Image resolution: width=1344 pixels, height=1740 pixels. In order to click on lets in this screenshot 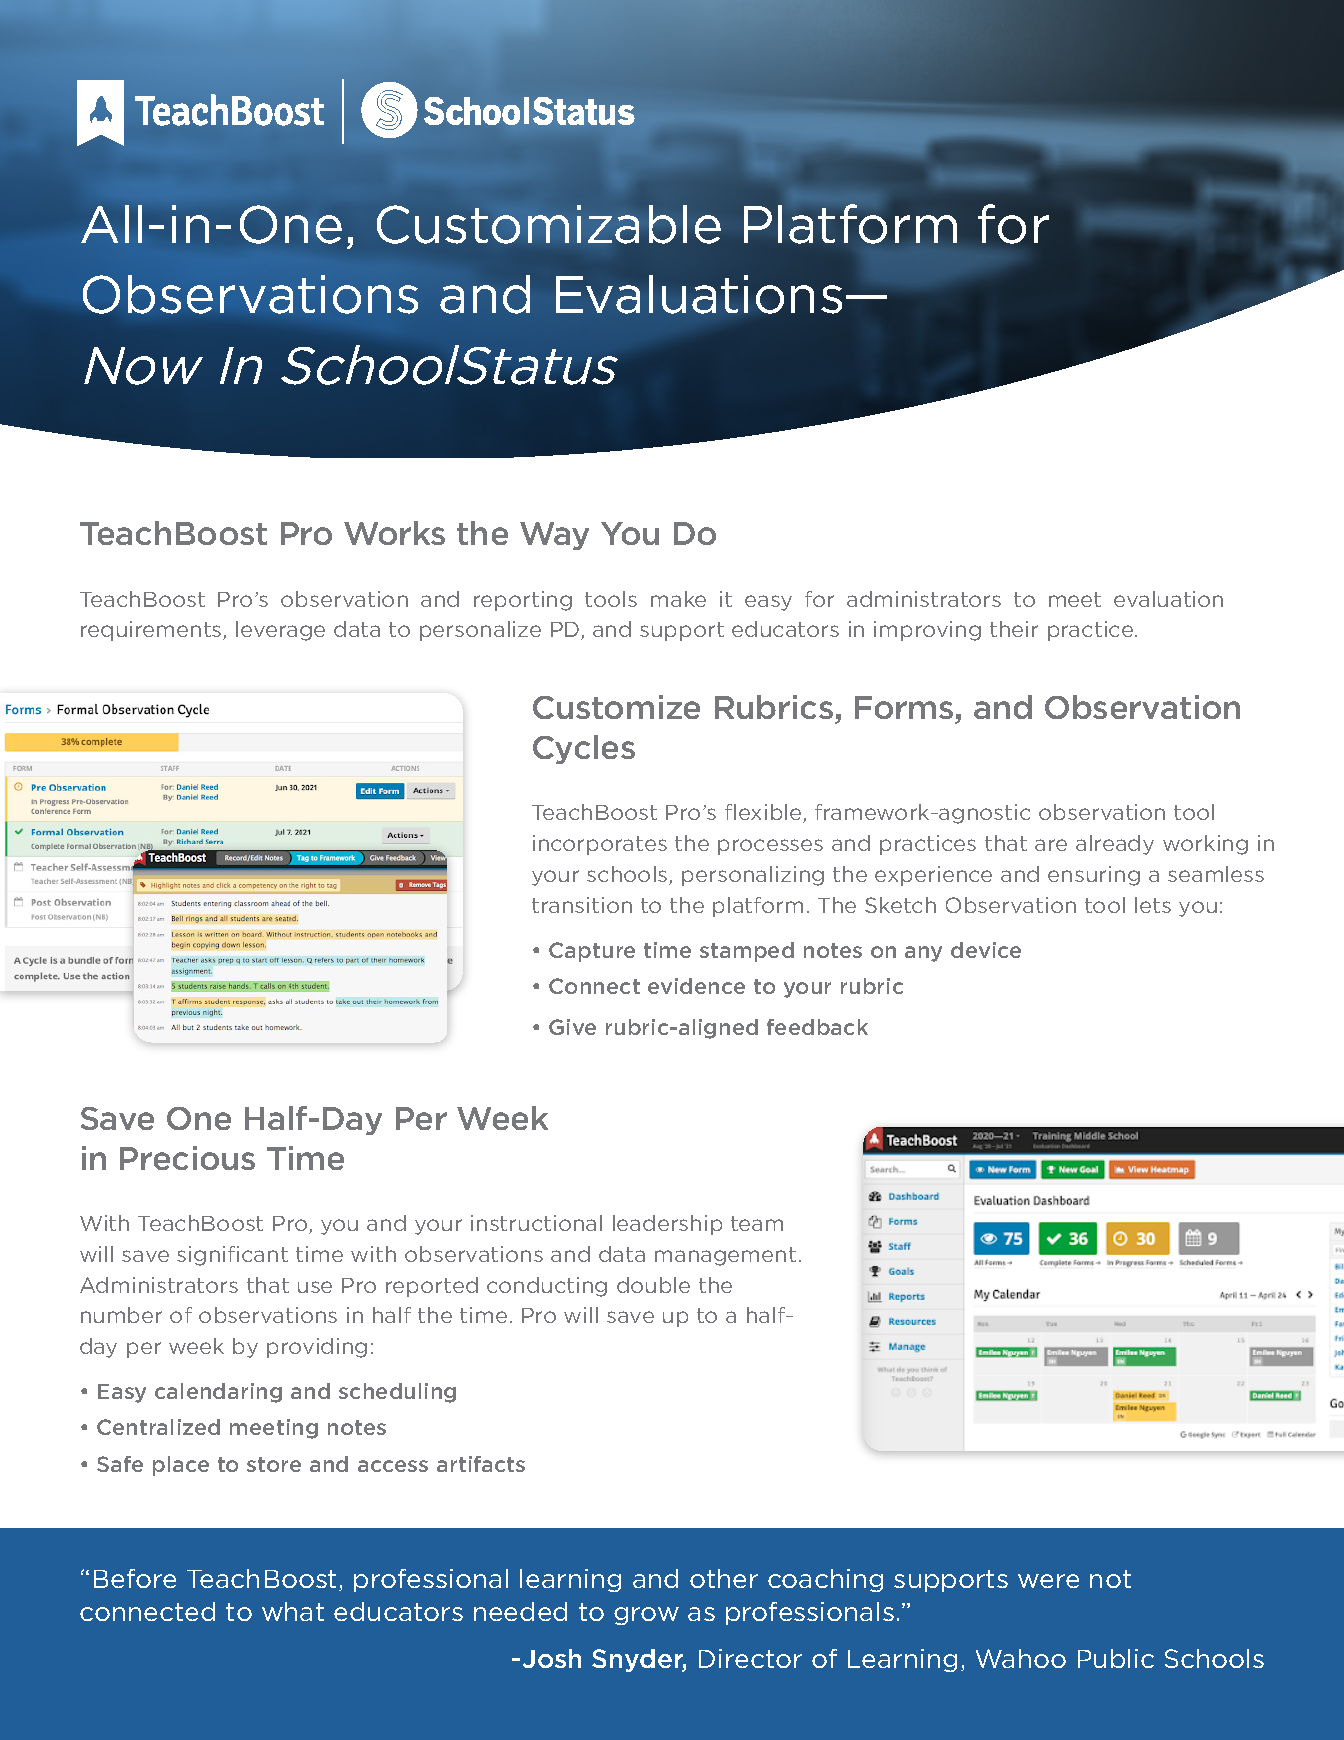, I will do `click(1153, 905)`.
